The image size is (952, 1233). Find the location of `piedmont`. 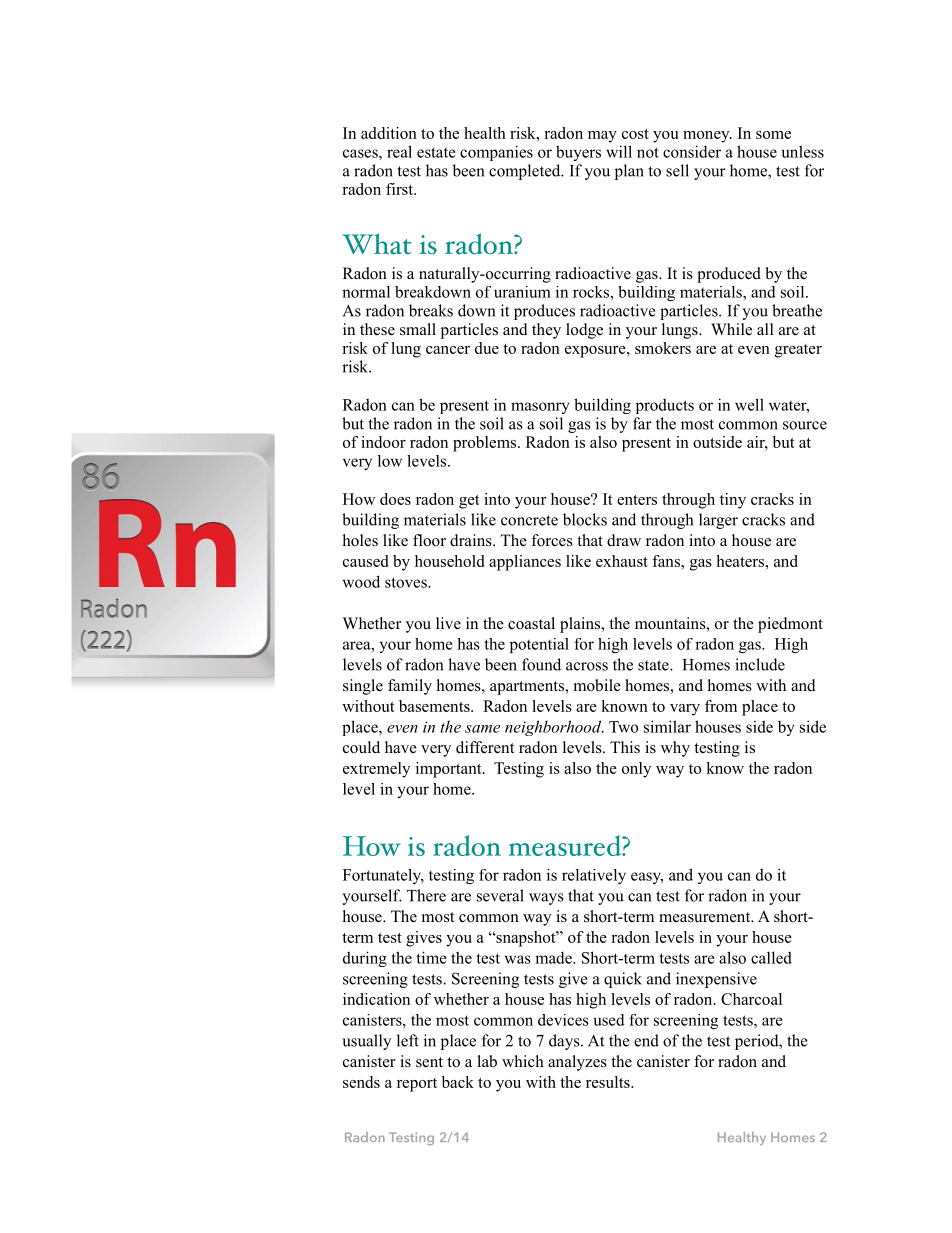

piedmont is located at coordinates (790, 625).
